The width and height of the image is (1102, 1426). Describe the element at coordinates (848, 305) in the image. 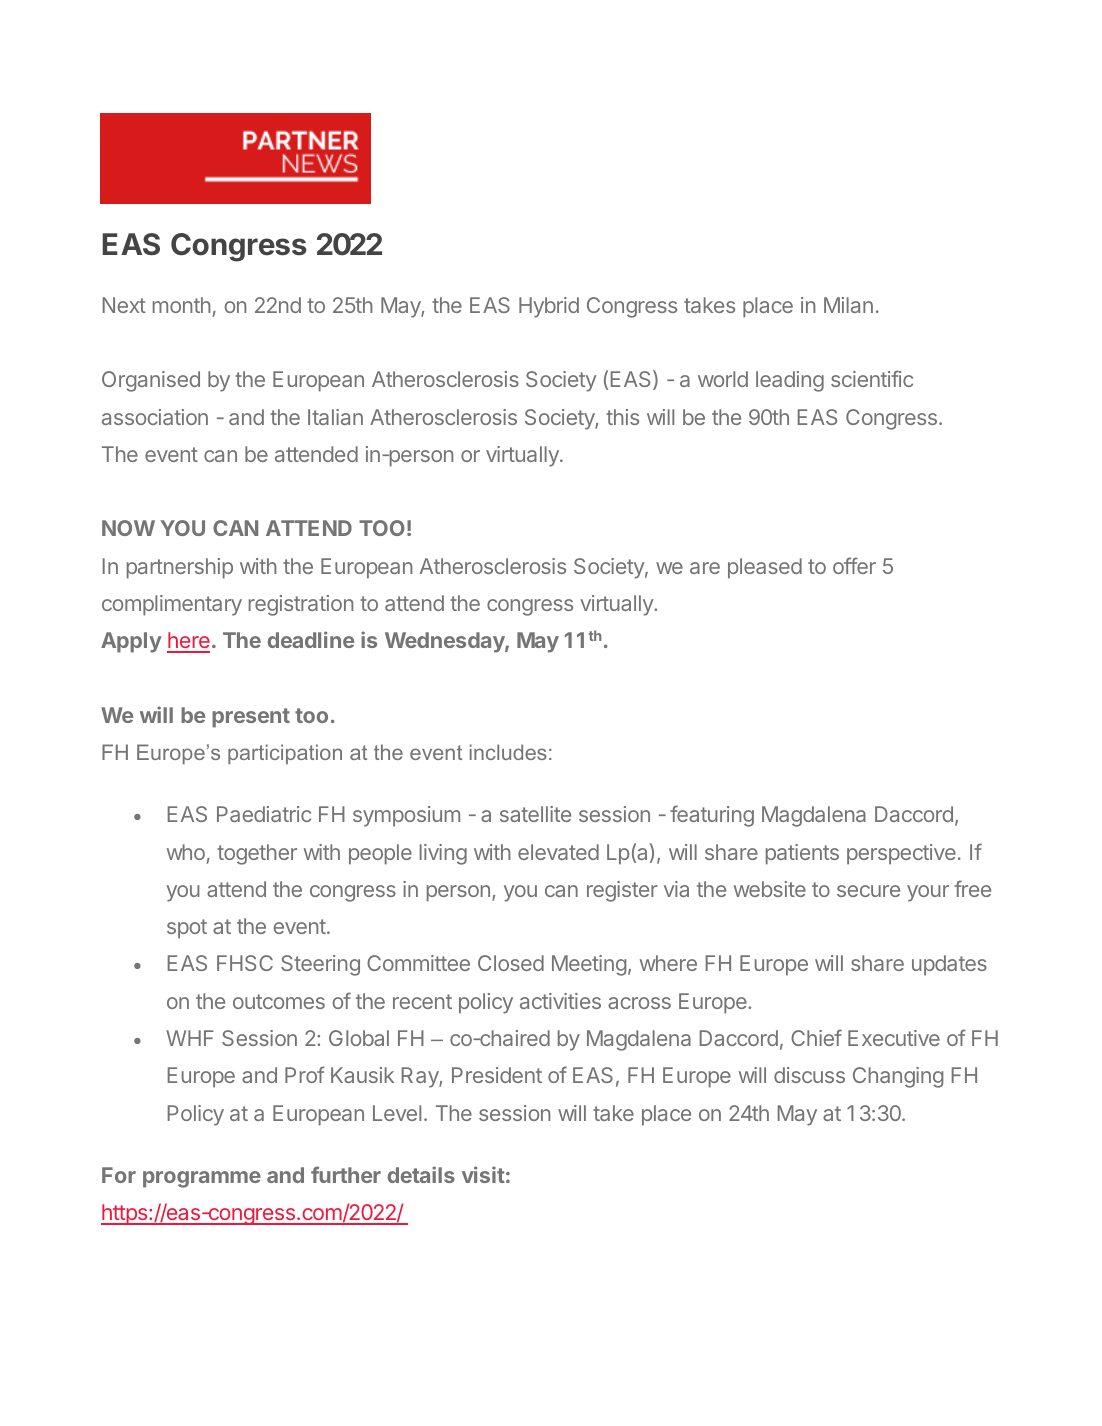

I see `Milan` at that location.
